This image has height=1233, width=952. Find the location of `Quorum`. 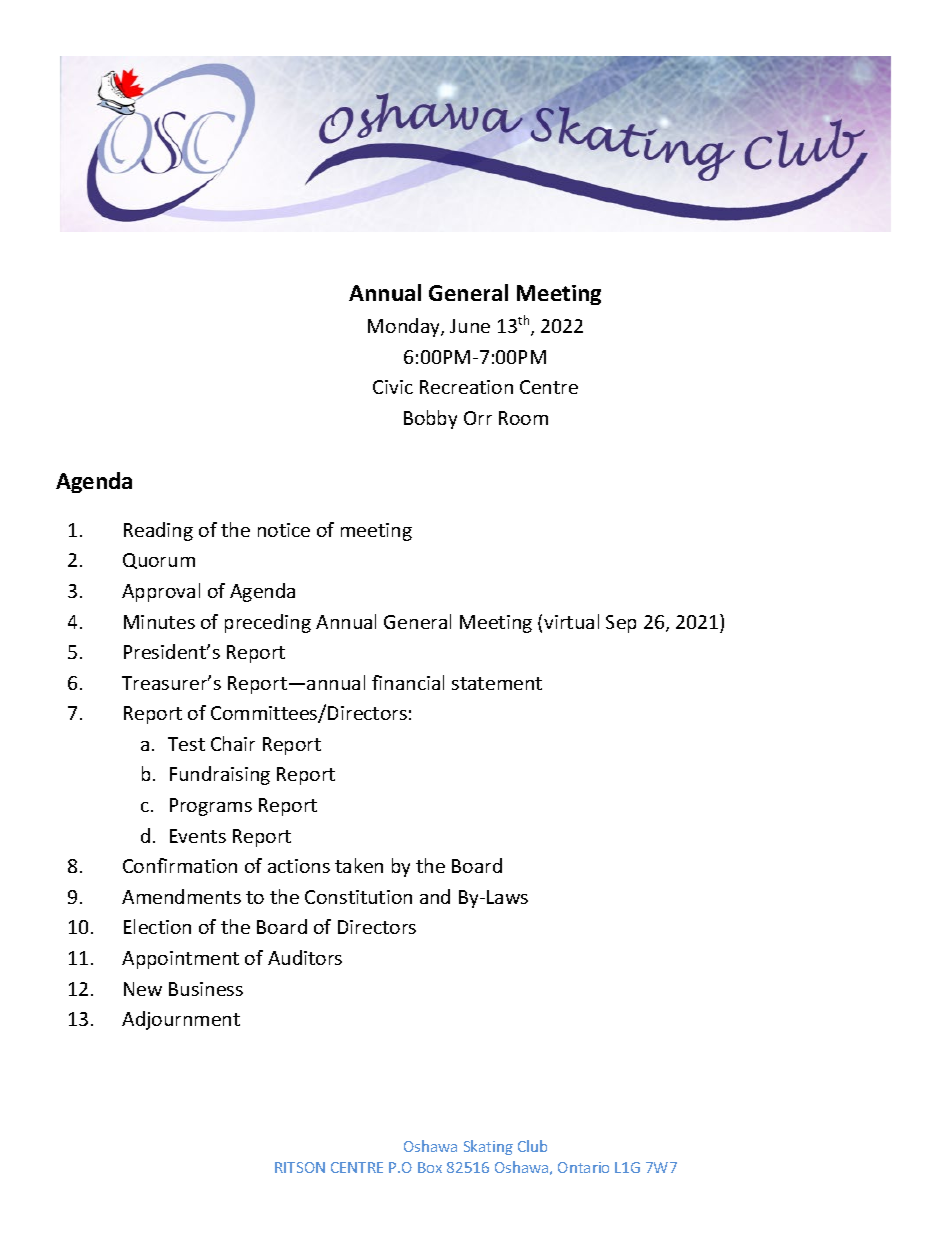

Quorum is located at coordinates (159, 561).
